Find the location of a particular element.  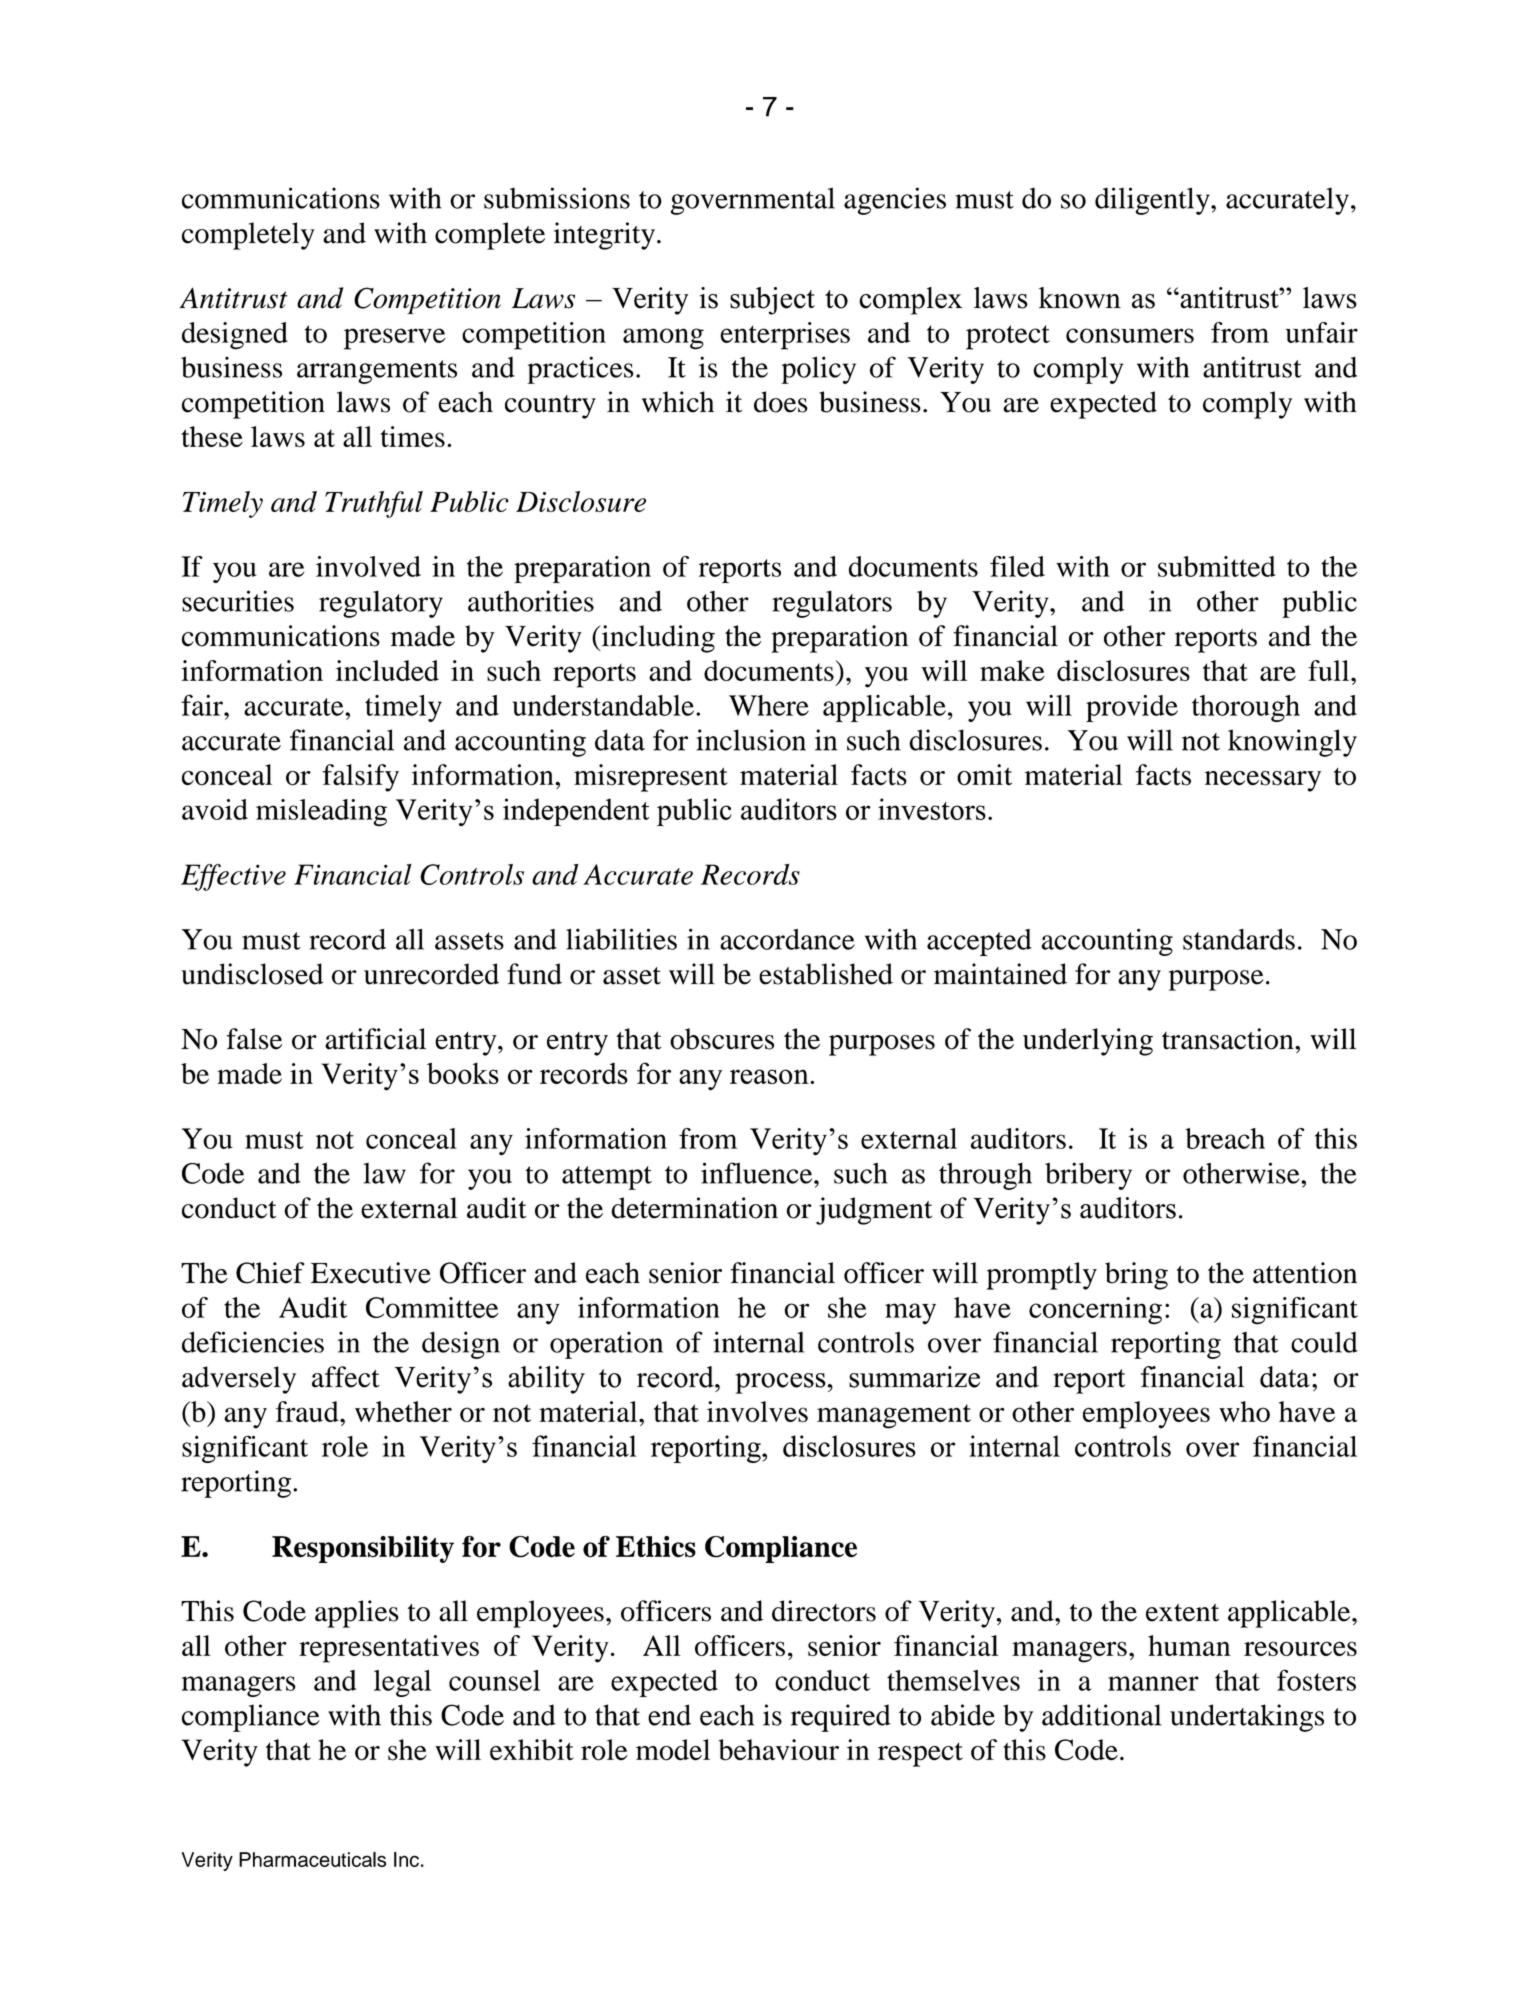

subject is located at coordinates (772, 301).
